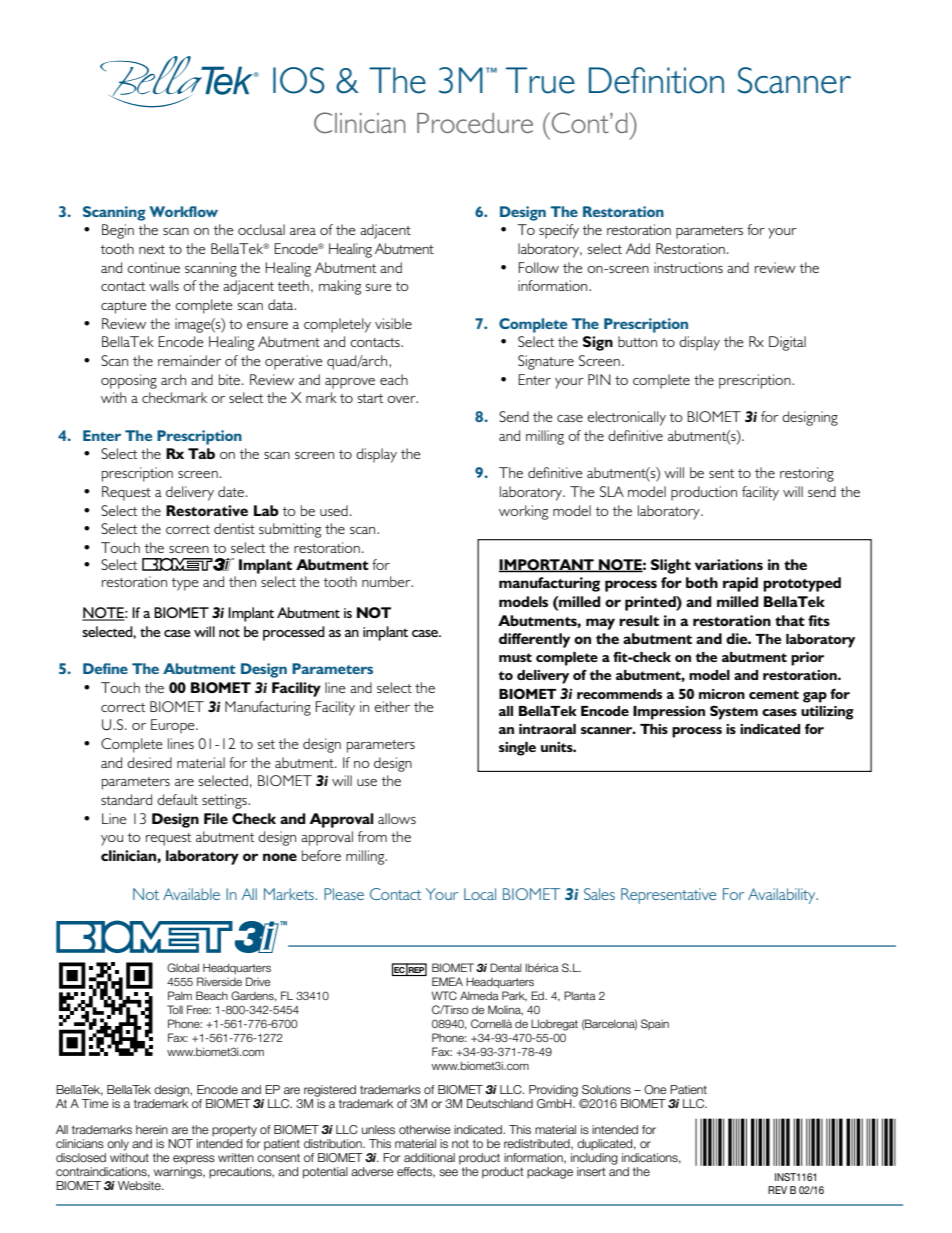  I want to click on Digital, so click(787, 343).
